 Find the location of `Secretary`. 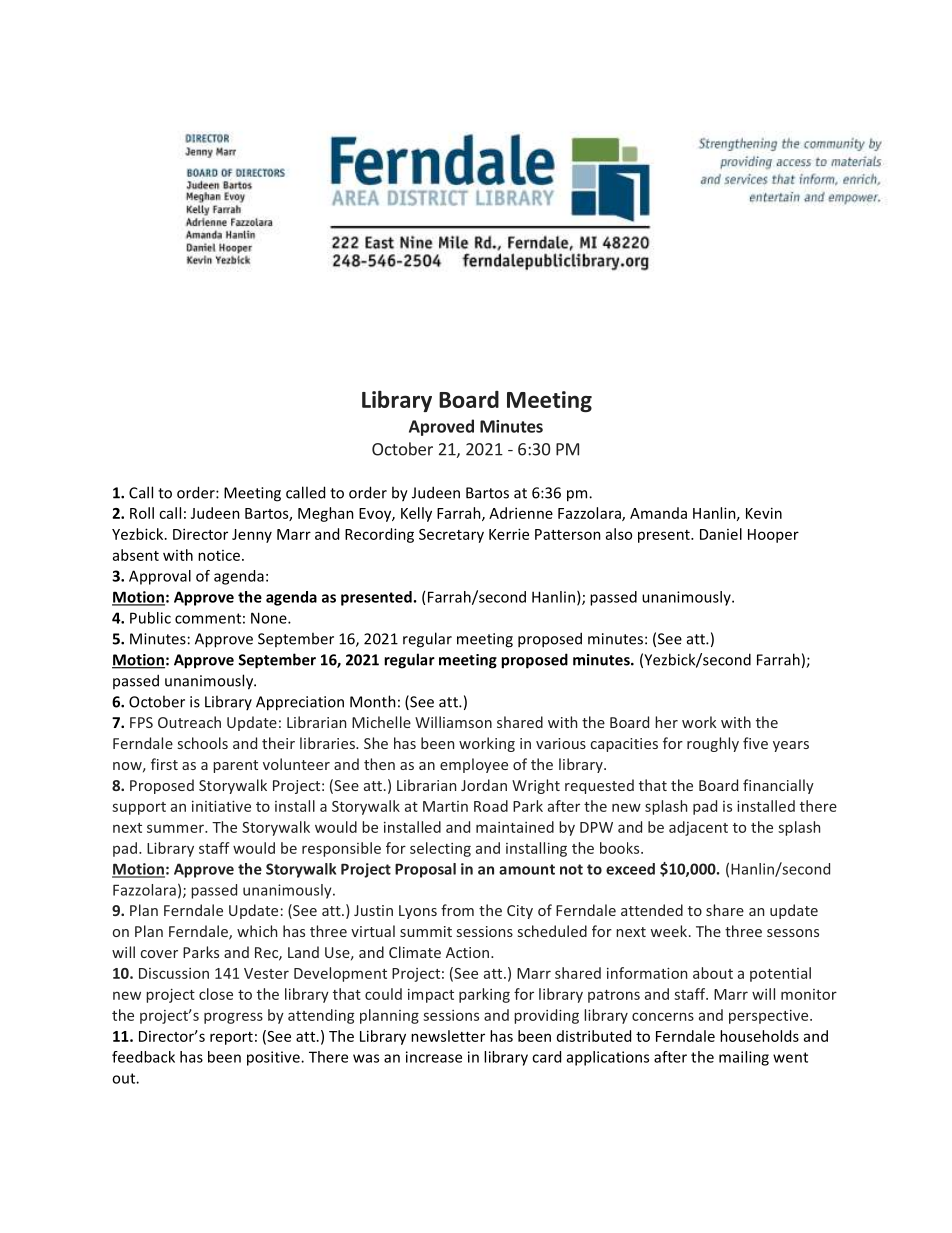

Secretary is located at coordinates (451, 536).
